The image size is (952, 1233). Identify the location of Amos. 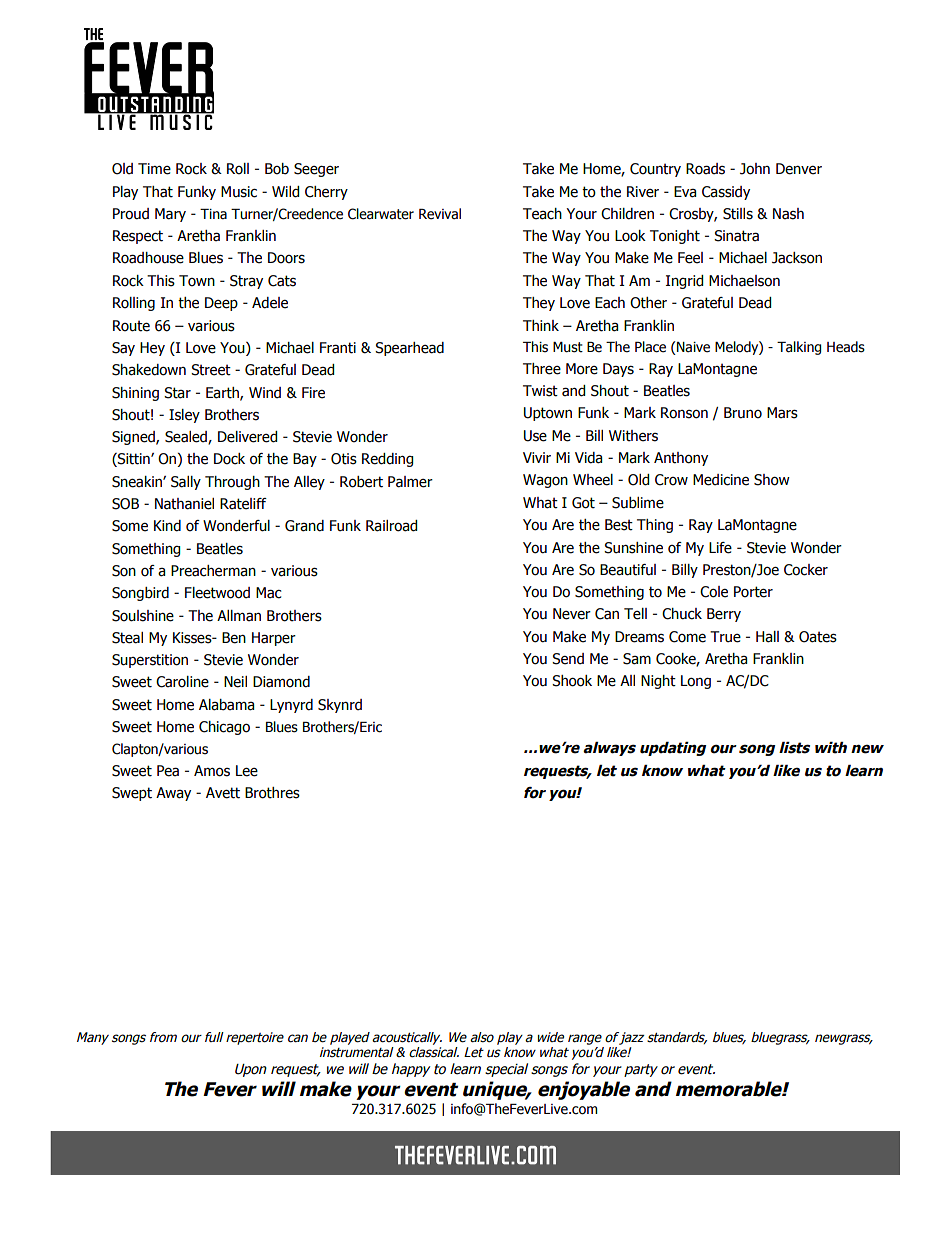
(212, 771).
